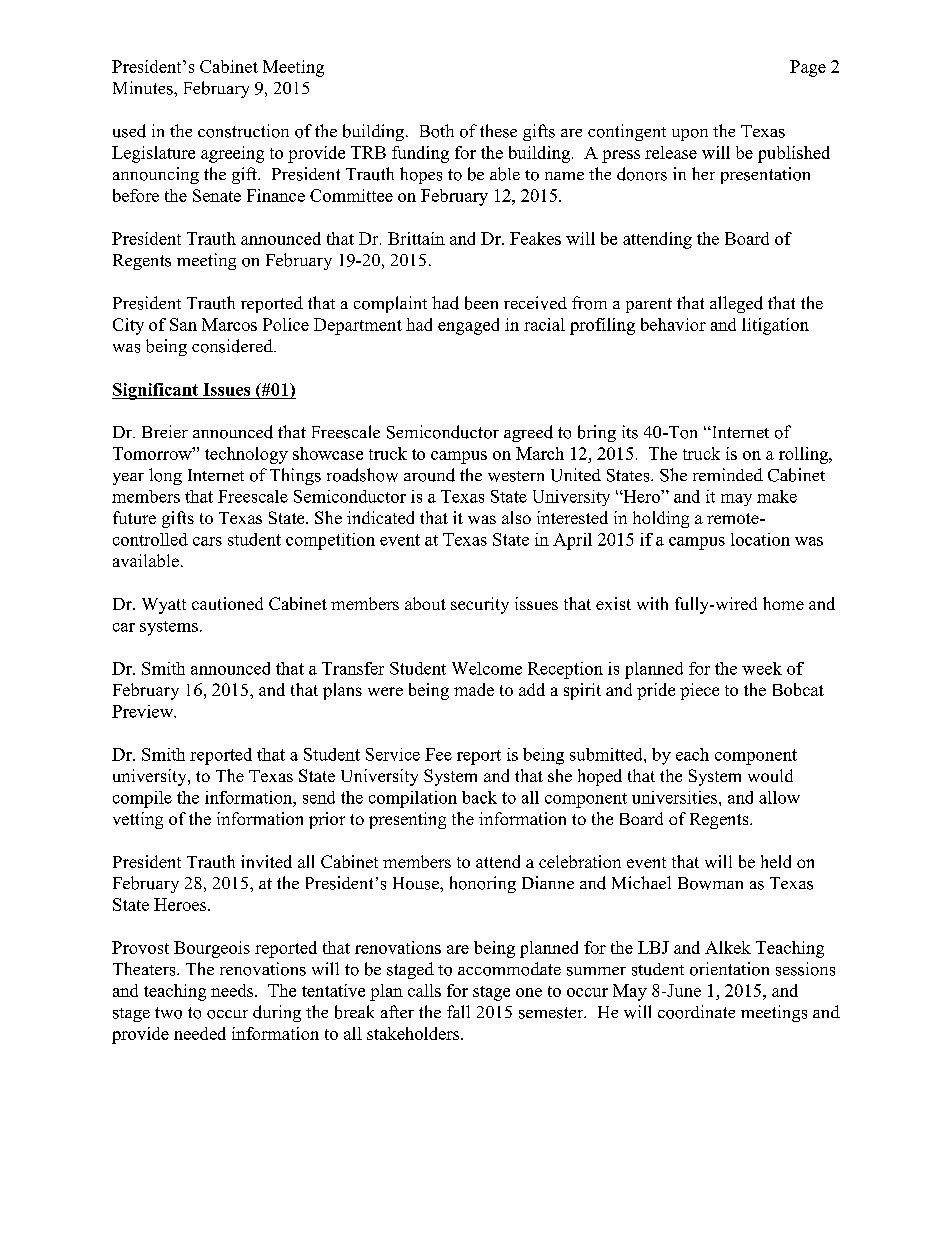 The image size is (952, 1233). What do you see at coordinates (142, 799) in the screenshot?
I see `compile` at bounding box center [142, 799].
